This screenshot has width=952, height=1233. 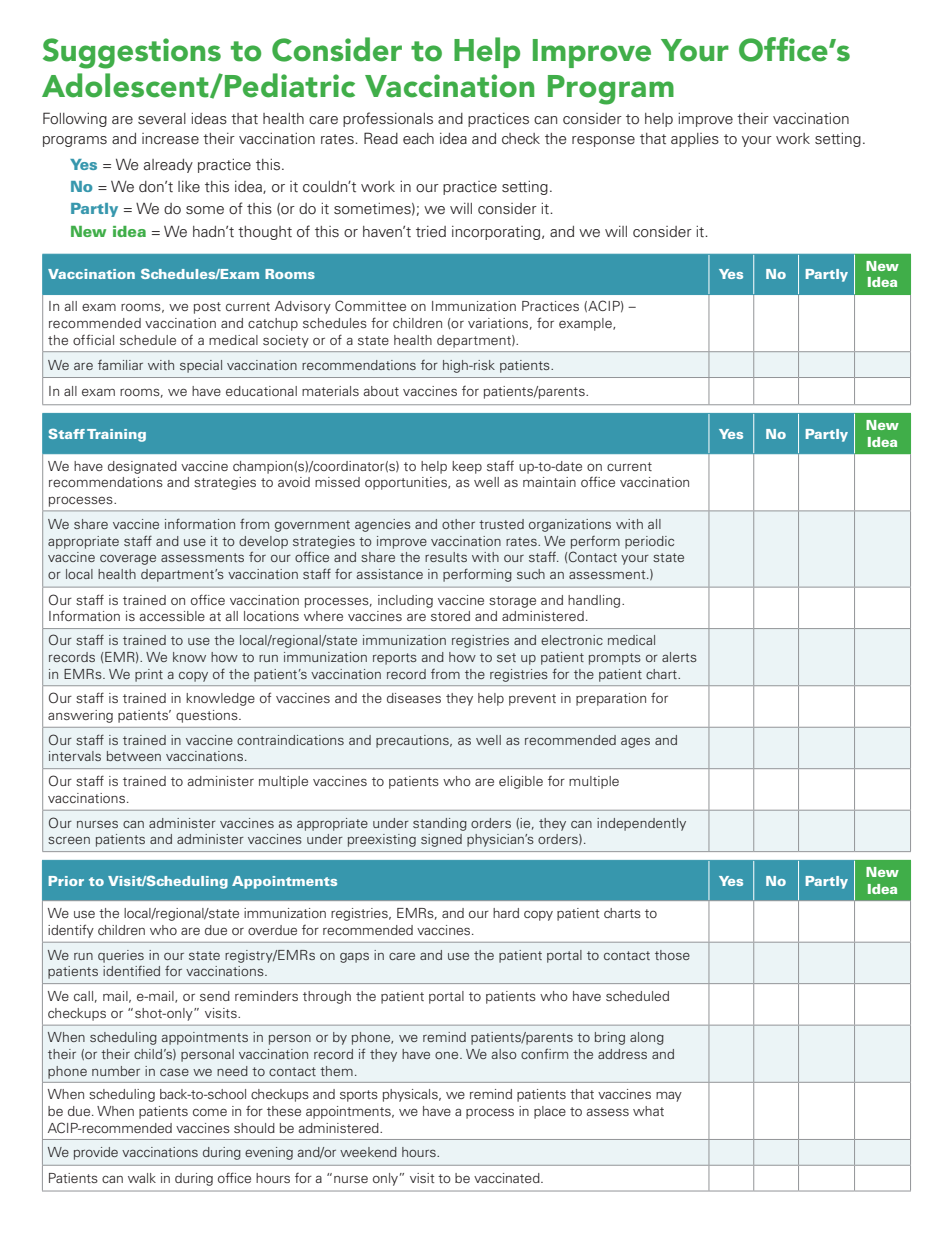 I want to click on about, so click(x=381, y=391).
